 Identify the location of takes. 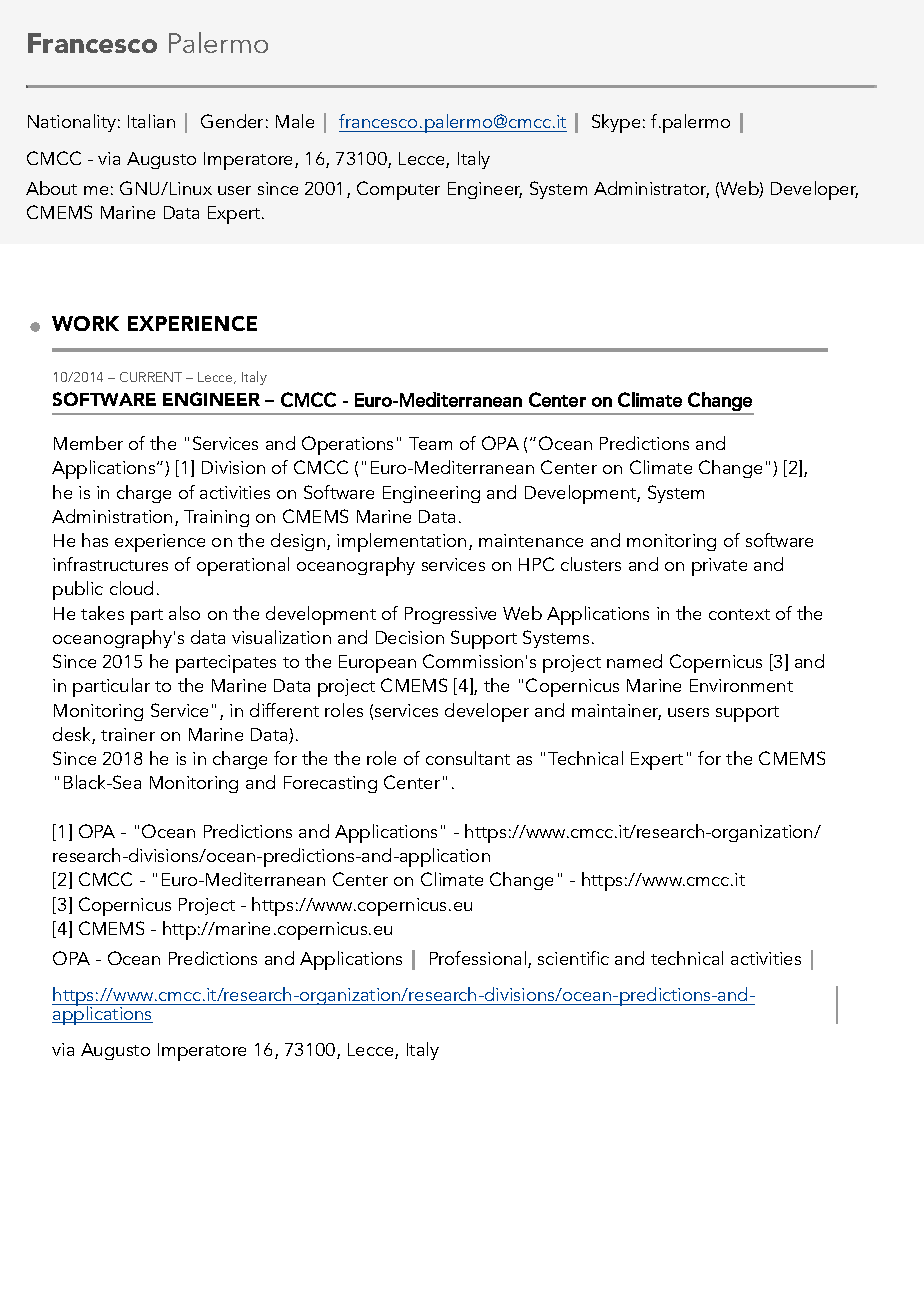
(102, 613).
